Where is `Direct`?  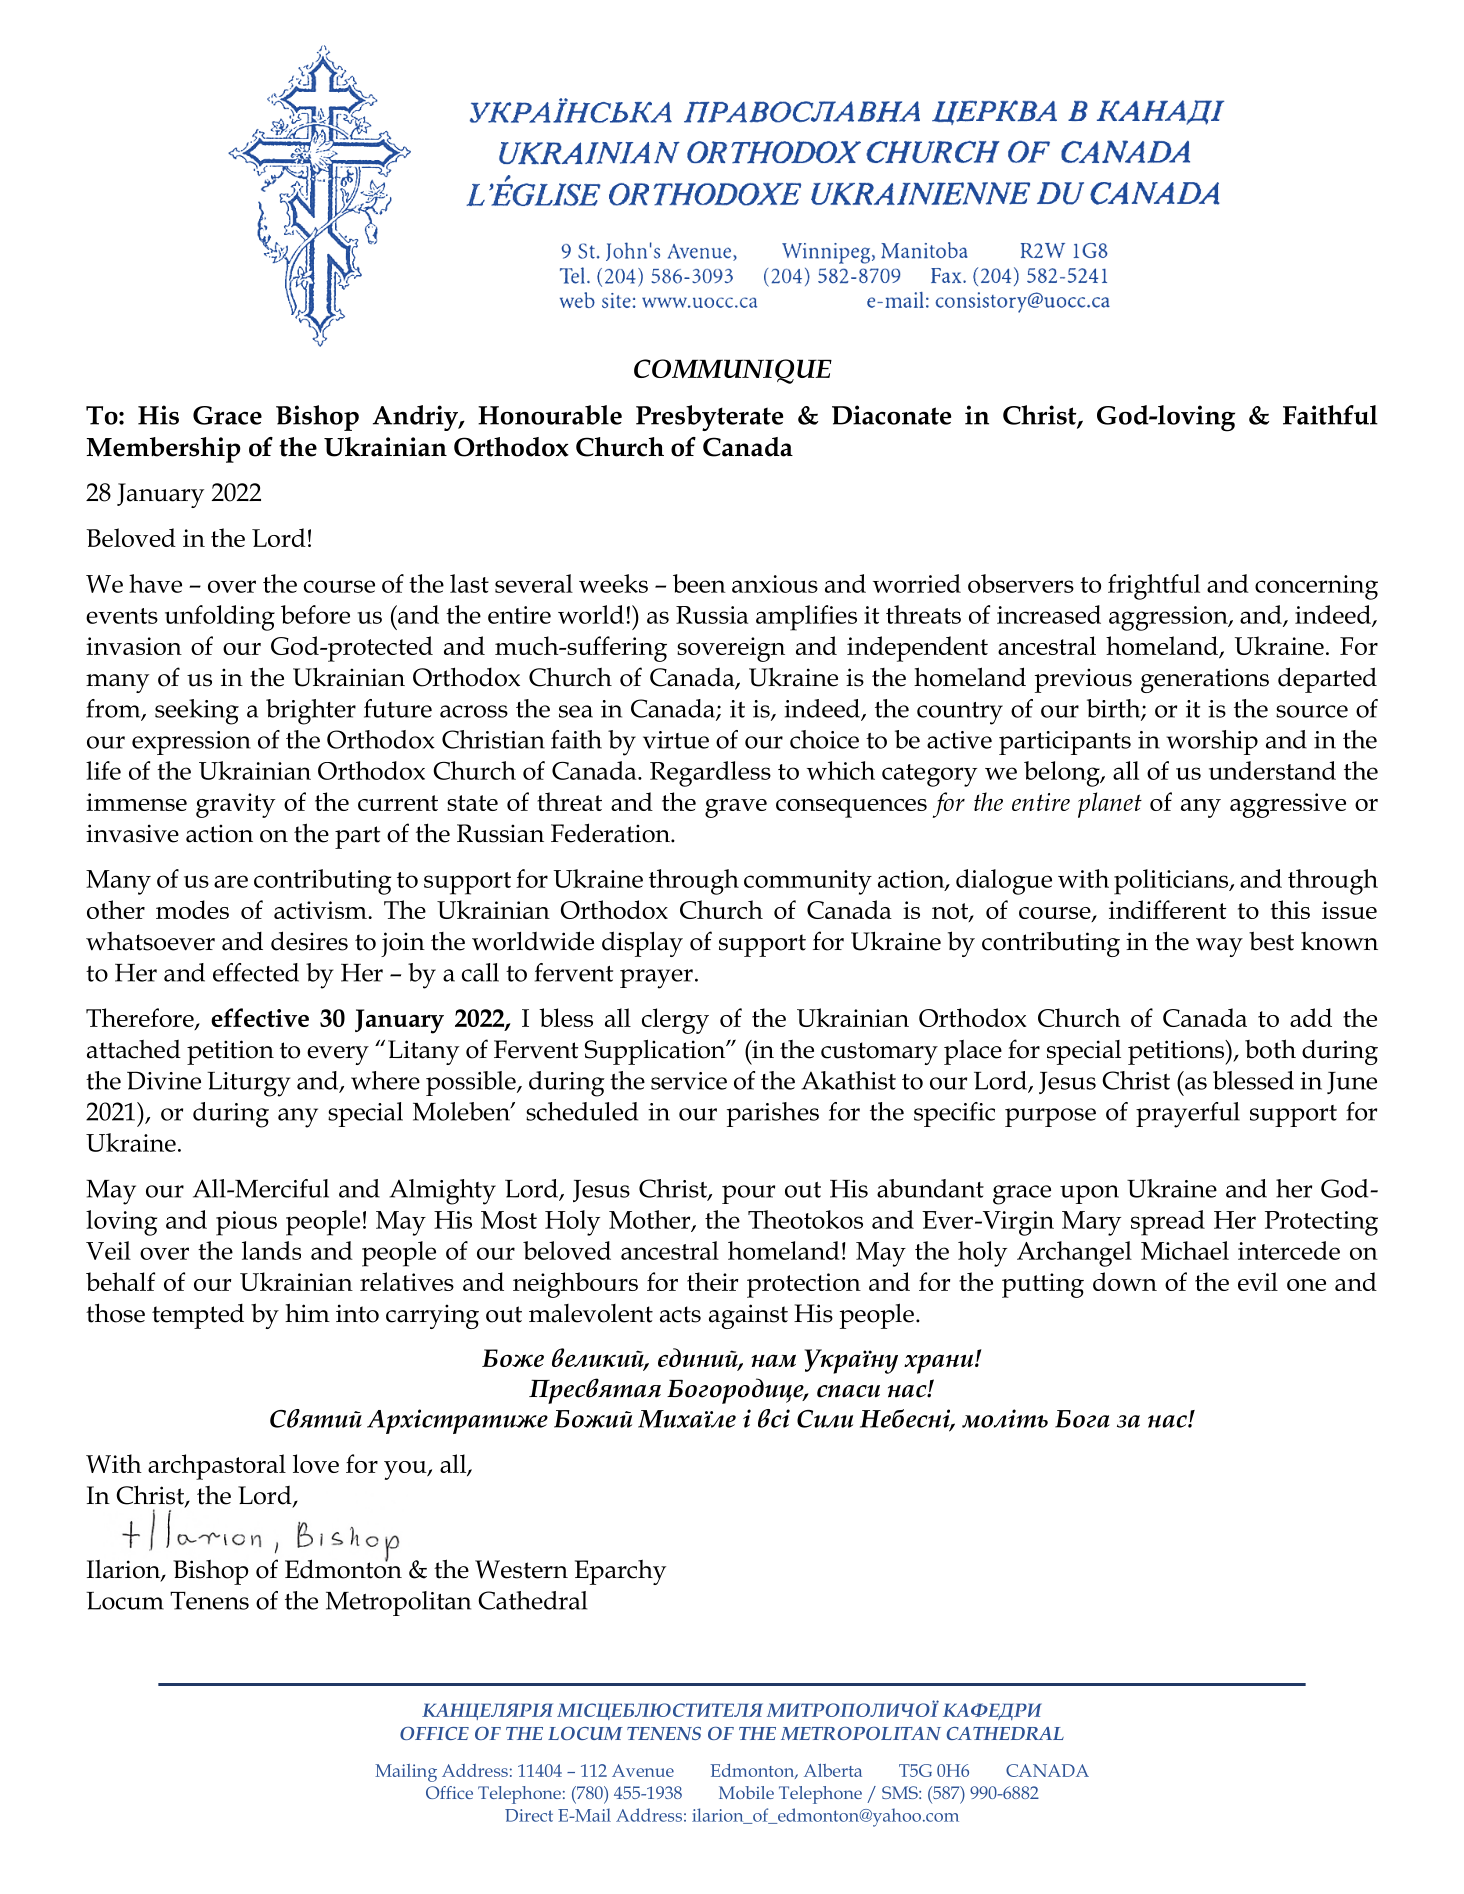 Direct is located at coordinates (529, 1815).
